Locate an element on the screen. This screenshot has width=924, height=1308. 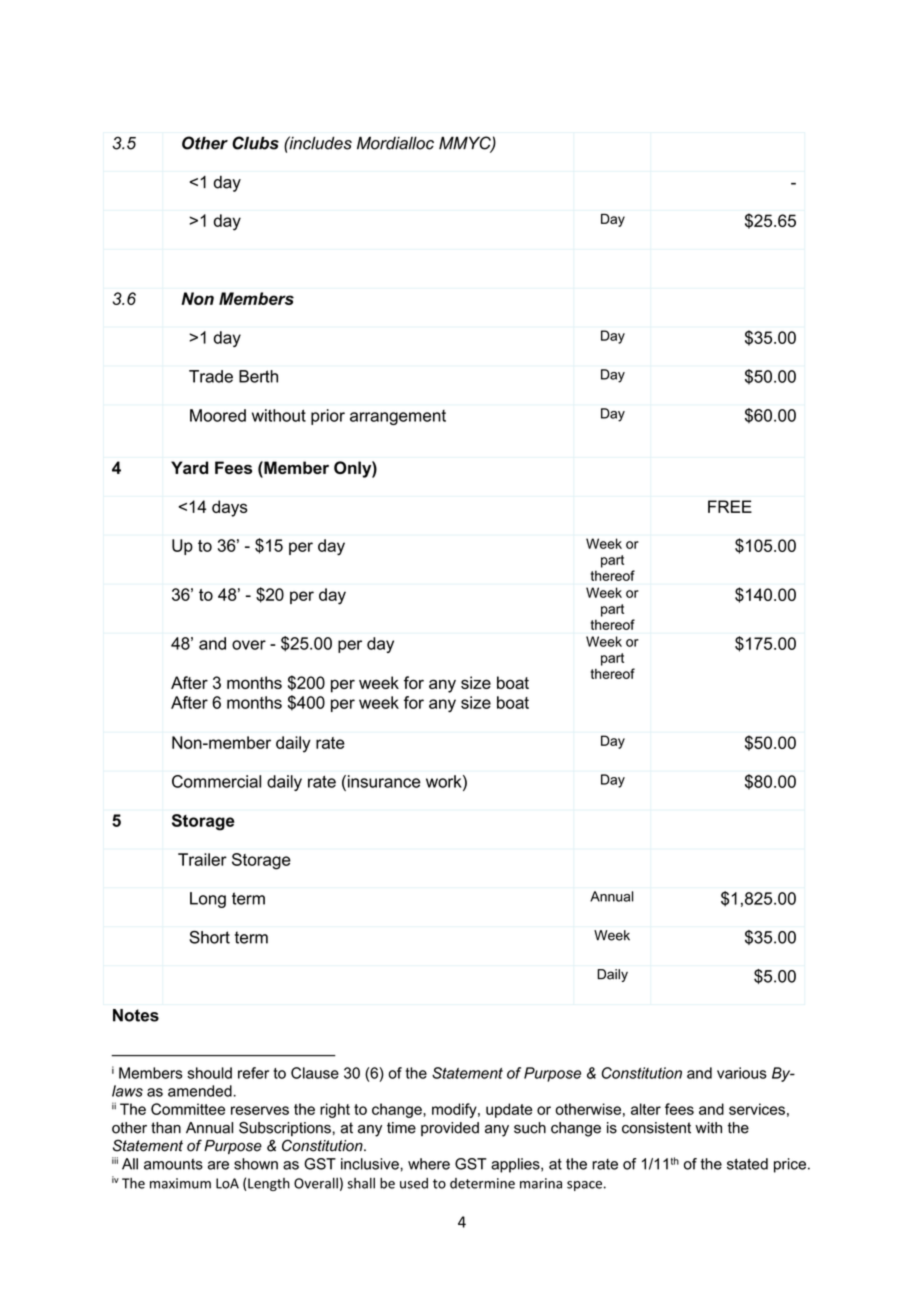
Moored is located at coordinates (218, 415).
